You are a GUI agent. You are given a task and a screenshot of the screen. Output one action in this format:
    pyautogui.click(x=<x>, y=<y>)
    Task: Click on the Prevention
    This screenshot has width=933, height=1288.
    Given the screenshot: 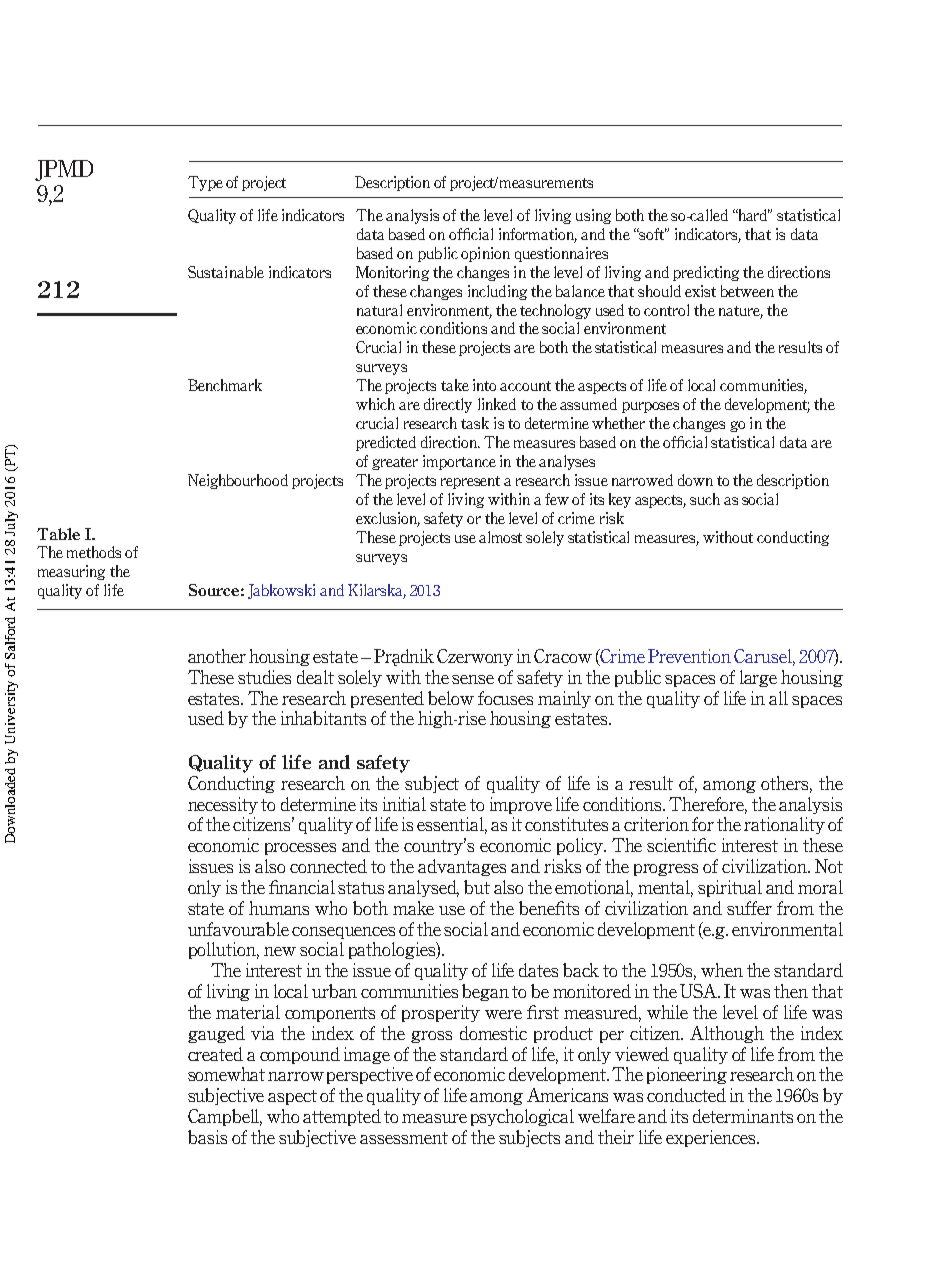 What is the action you would take?
    pyautogui.click(x=689, y=656)
